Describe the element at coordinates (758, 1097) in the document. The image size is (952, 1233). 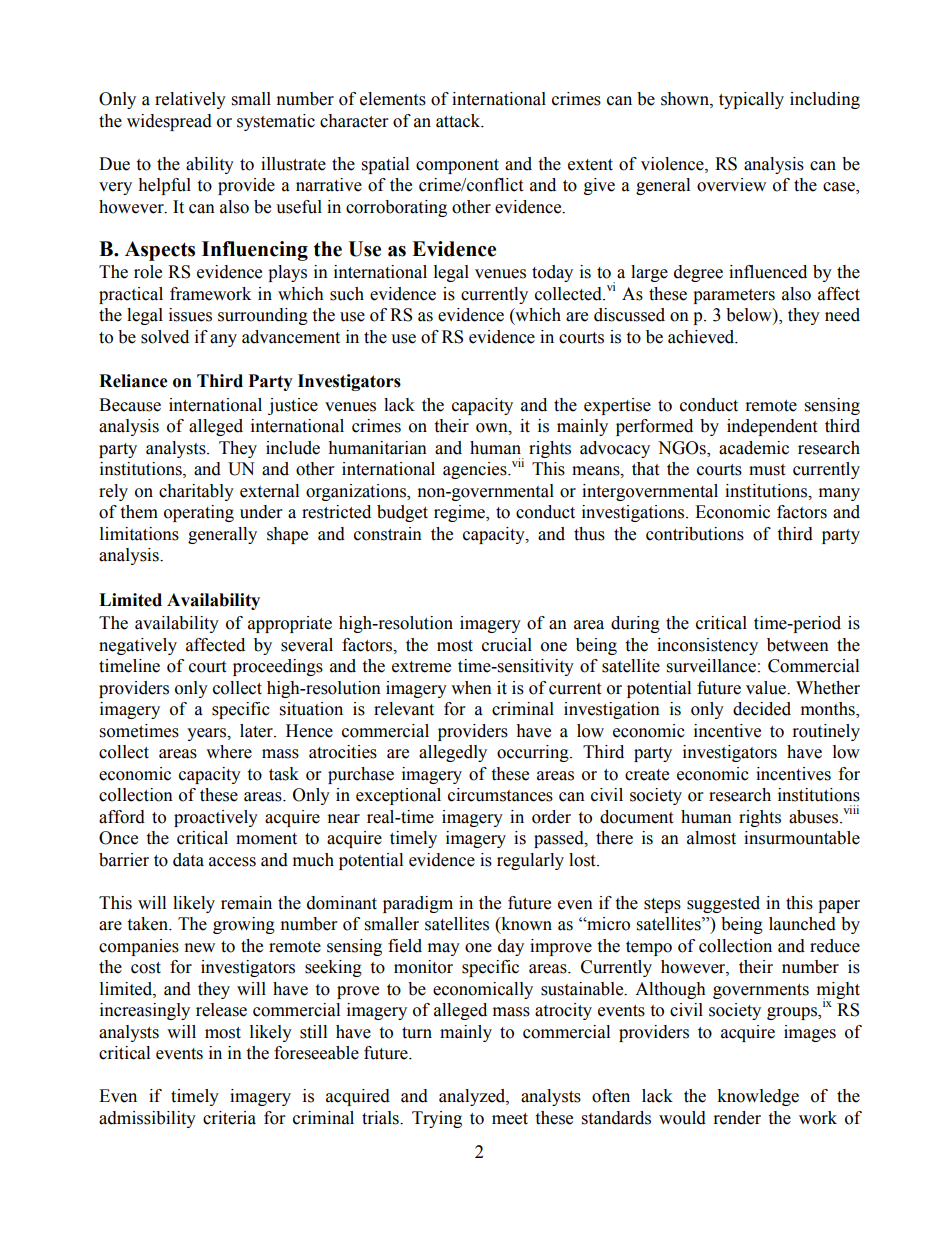
I see `knowledge` at that location.
